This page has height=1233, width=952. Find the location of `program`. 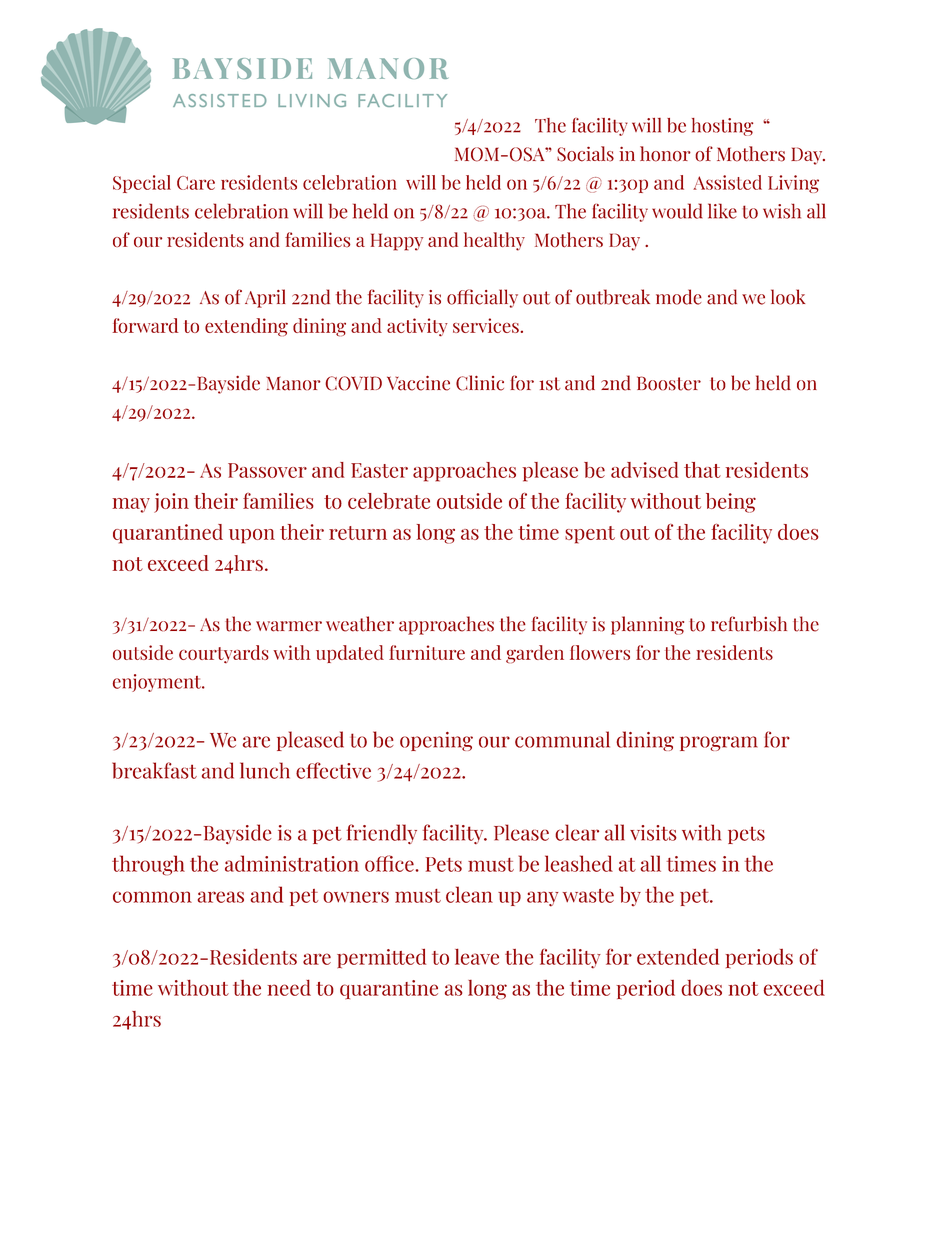

program is located at coordinates (719, 743).
